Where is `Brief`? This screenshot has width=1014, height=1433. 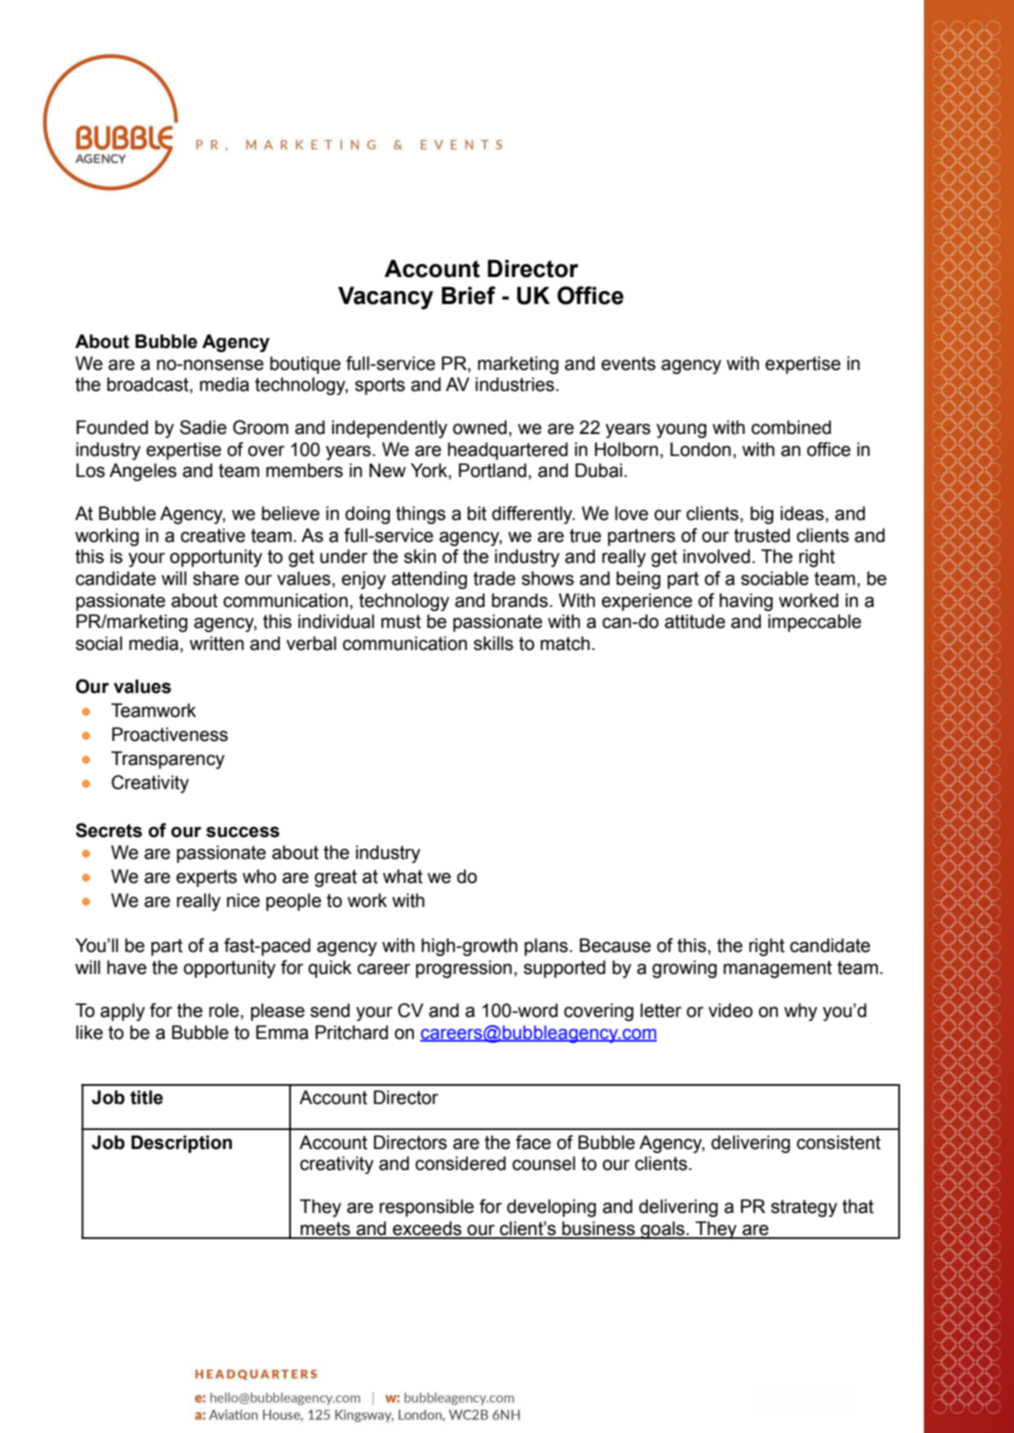 Brief is located at coordinates (469, 295).
